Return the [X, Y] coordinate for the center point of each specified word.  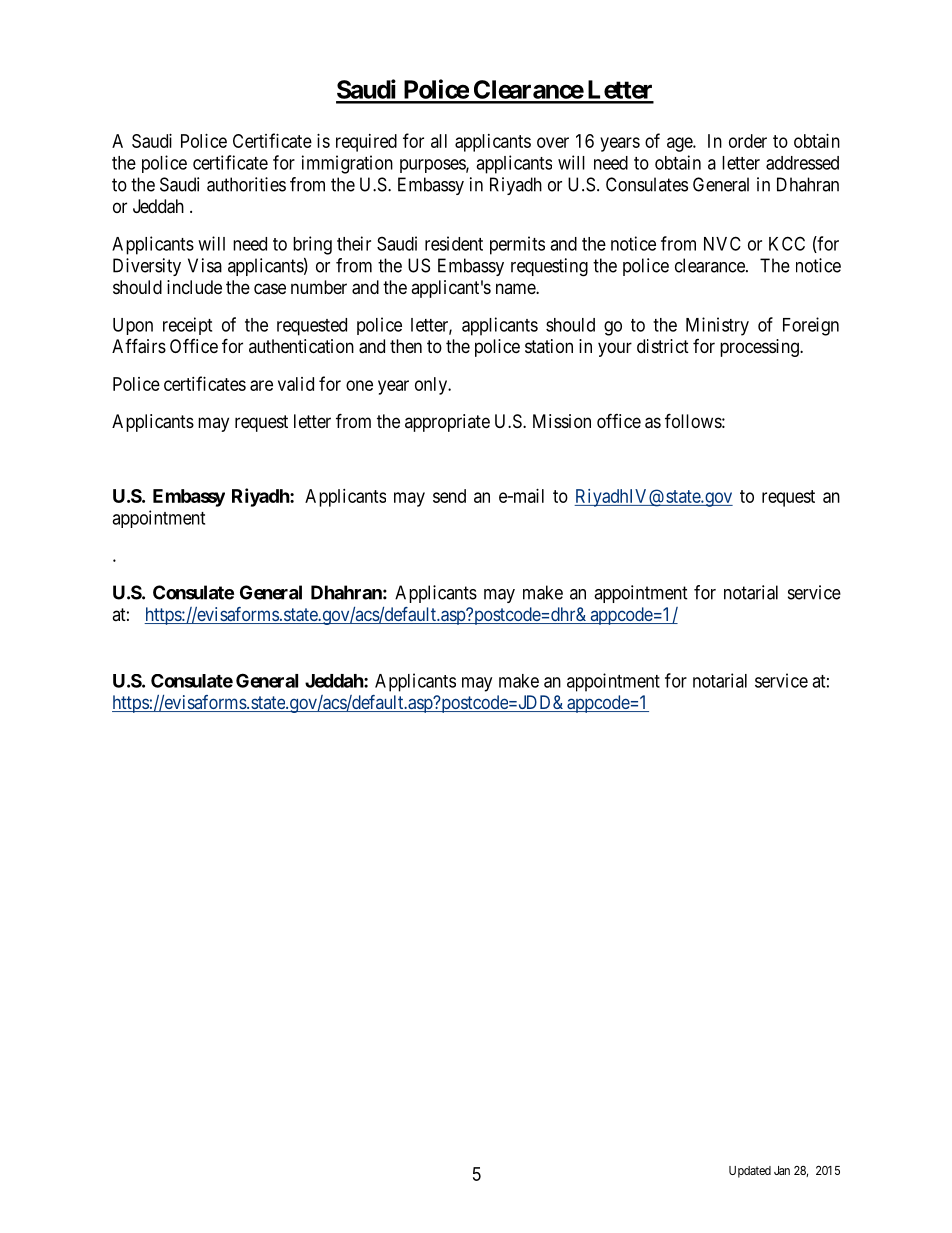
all [439, 141]
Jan [782, 1170]
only [432, 386]
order [748, 141]
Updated [750, 1172]
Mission [562, 421]
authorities [246, 184]
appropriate [447, 423]
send [449, 496]
